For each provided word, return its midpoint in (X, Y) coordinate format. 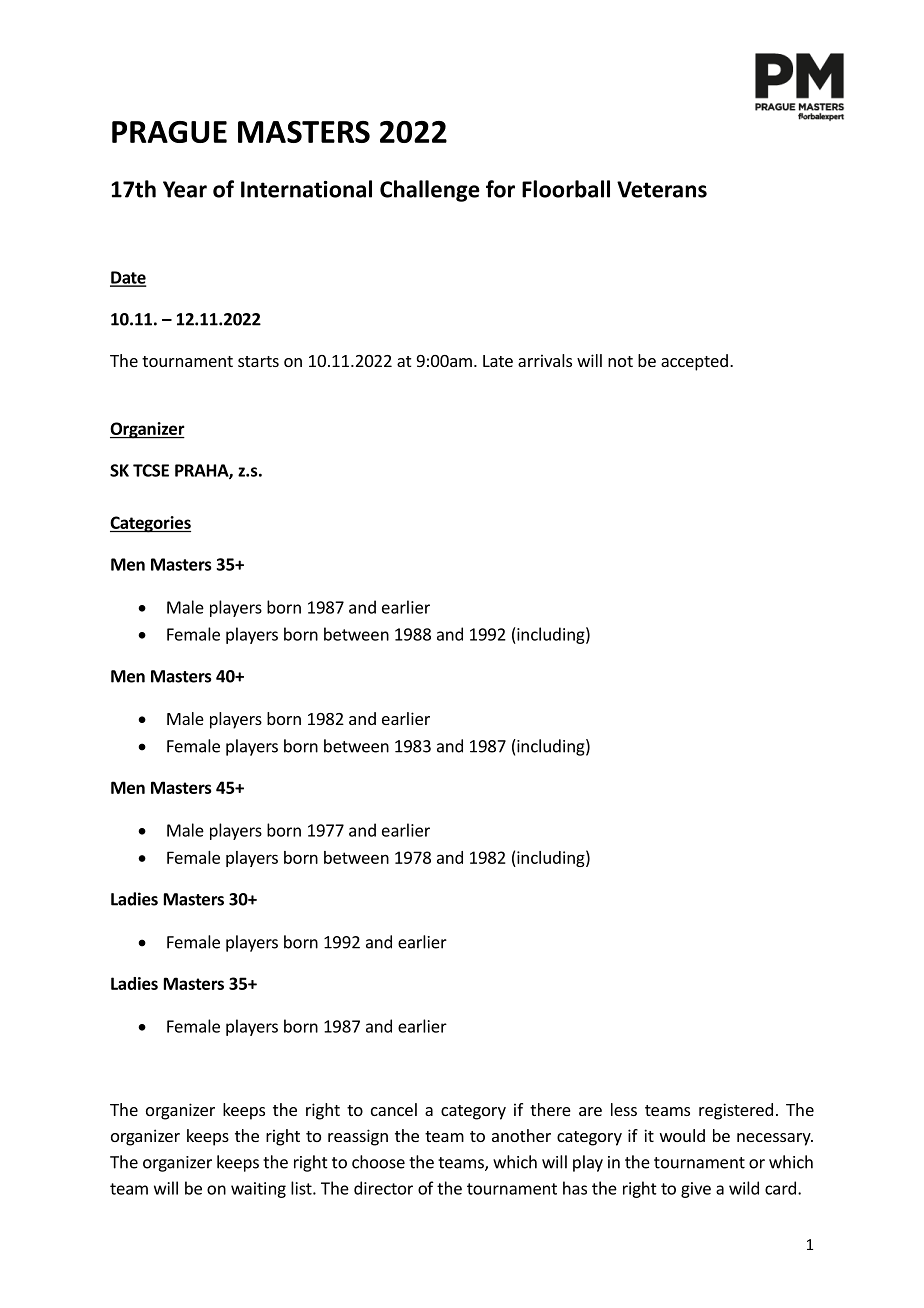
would (682, 1135)
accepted (694, 362)
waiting (258, 1190)
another (521, 1135)
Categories (150, 524)
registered (736, 1111)
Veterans (662, 189)
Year (185, 189)
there (550, 1109)
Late (498, 361)
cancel (394, 1109)
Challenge (430, 191)
